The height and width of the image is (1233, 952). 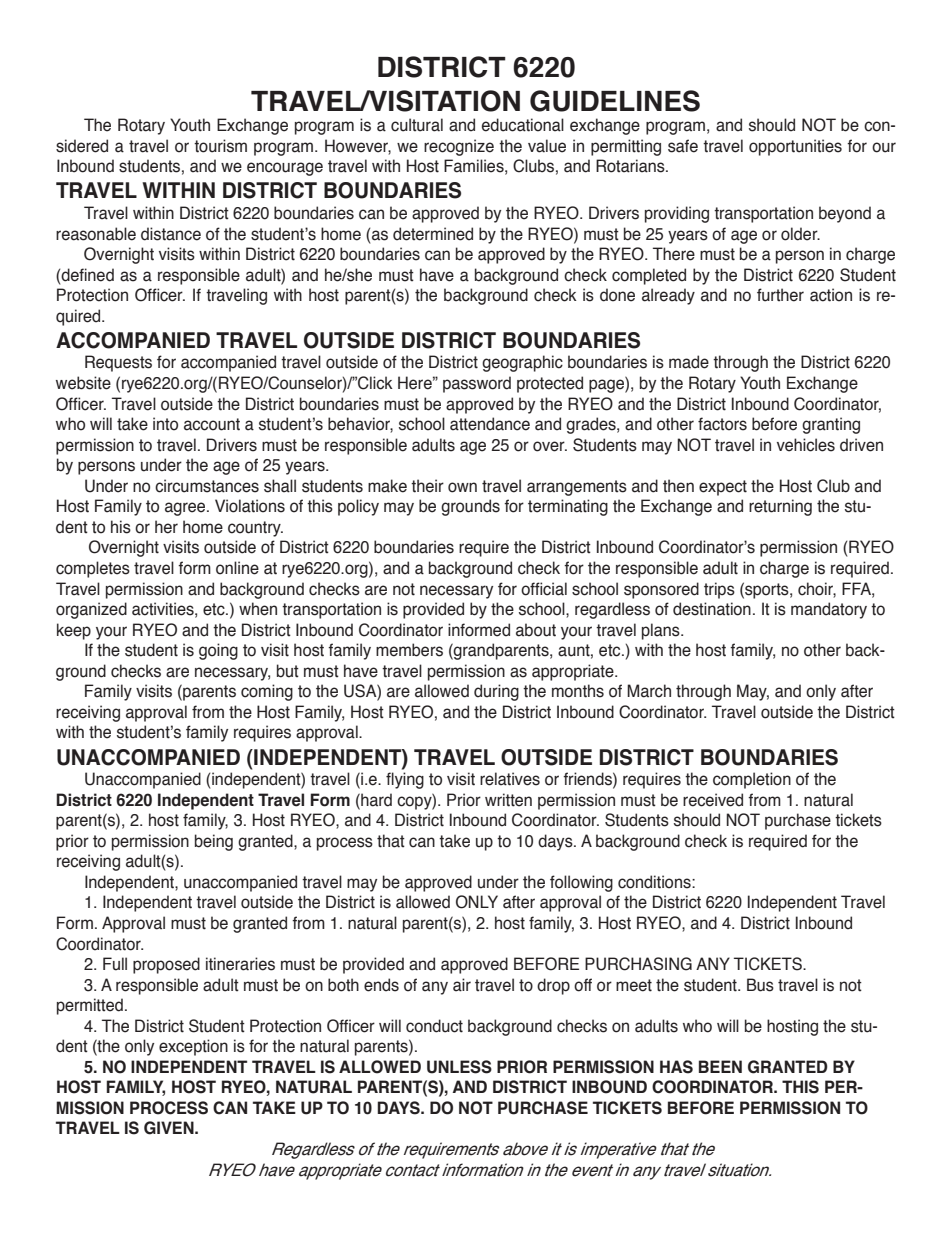 What do you see at coordinates (267, 692) in the image?
I see `coming` at bounding box center [267, 692].
